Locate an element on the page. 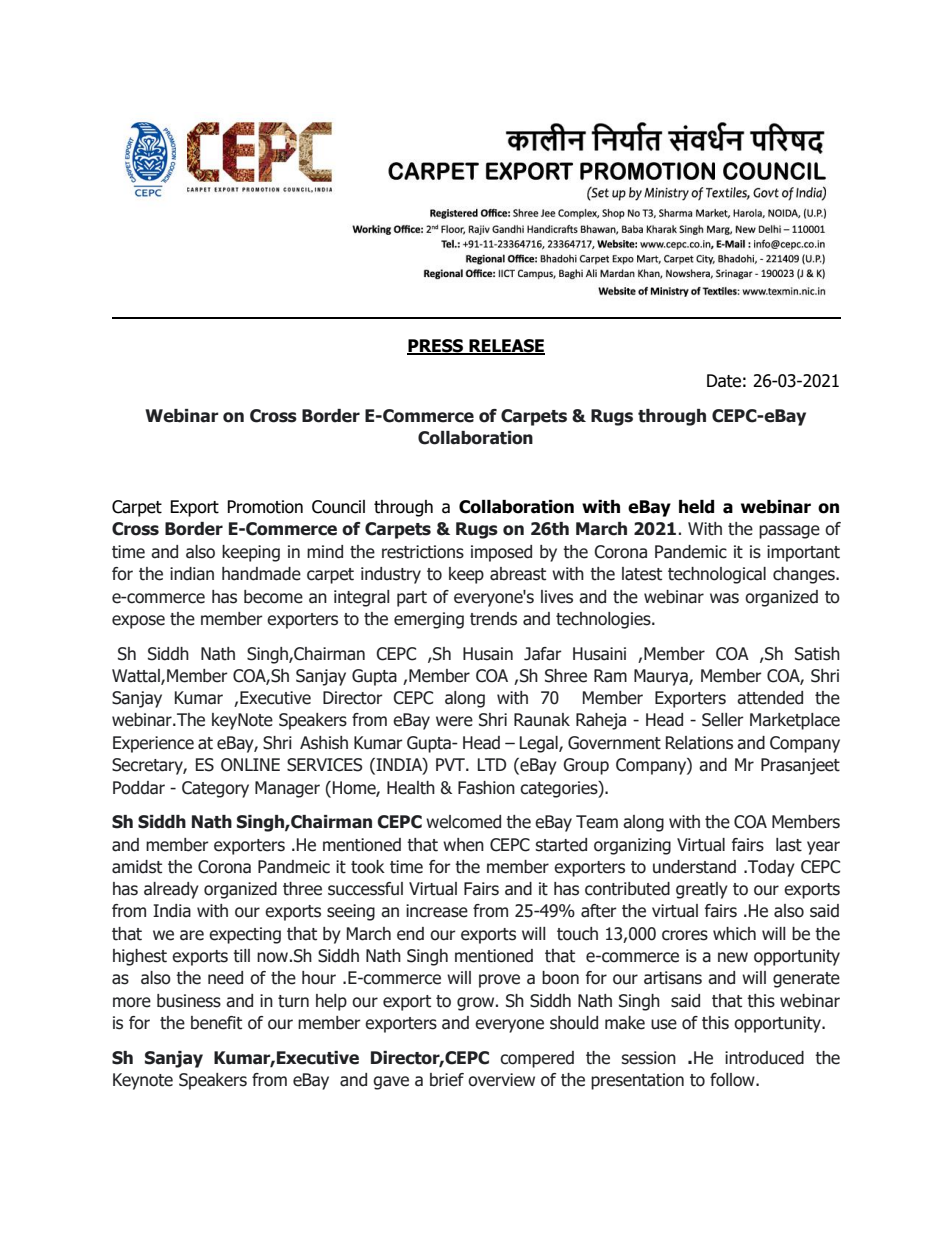 This page has height=1233, width=952. introduced is located at coordinates (764, 1058).
